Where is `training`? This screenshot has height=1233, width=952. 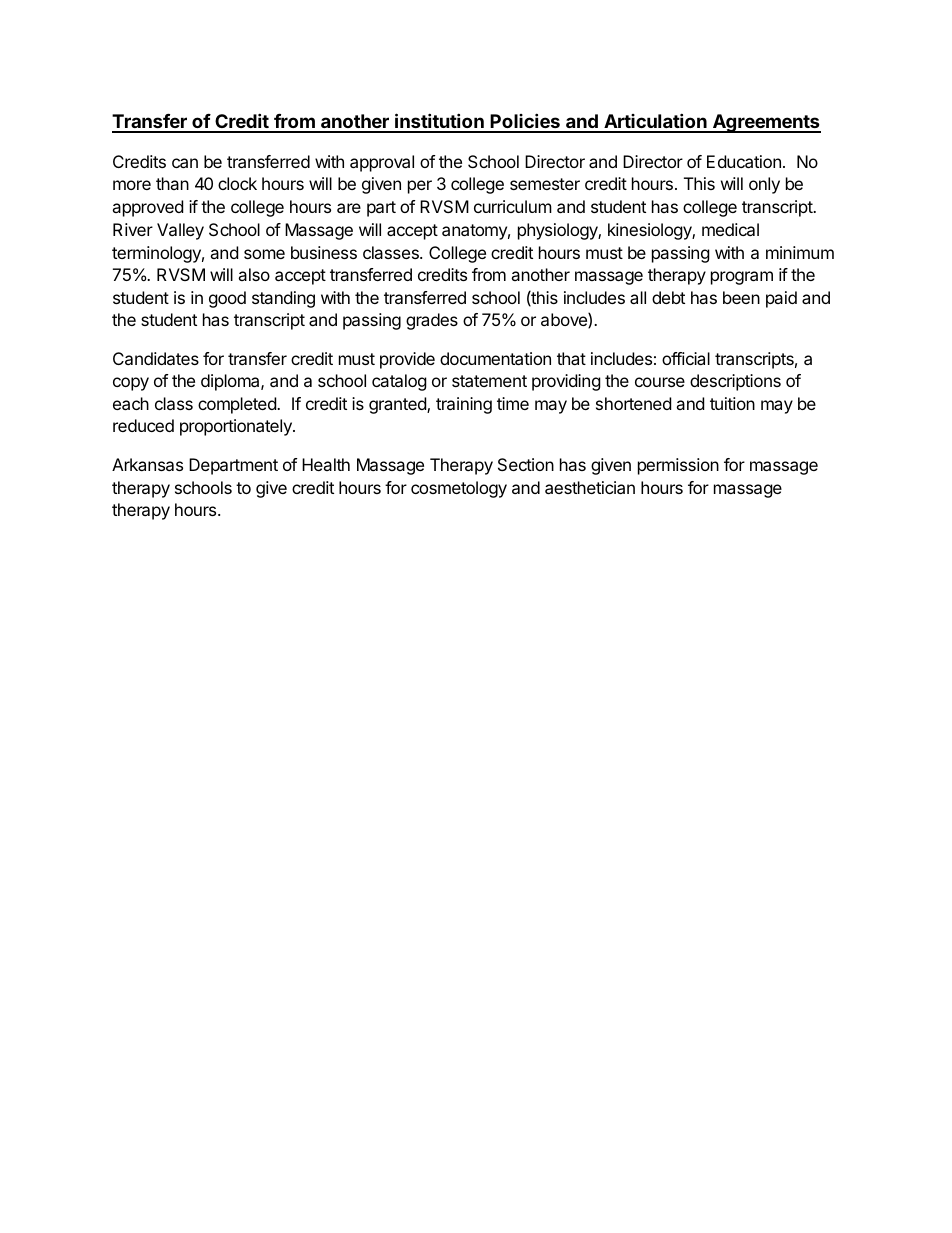 training is located at coordinates (464, 405).
